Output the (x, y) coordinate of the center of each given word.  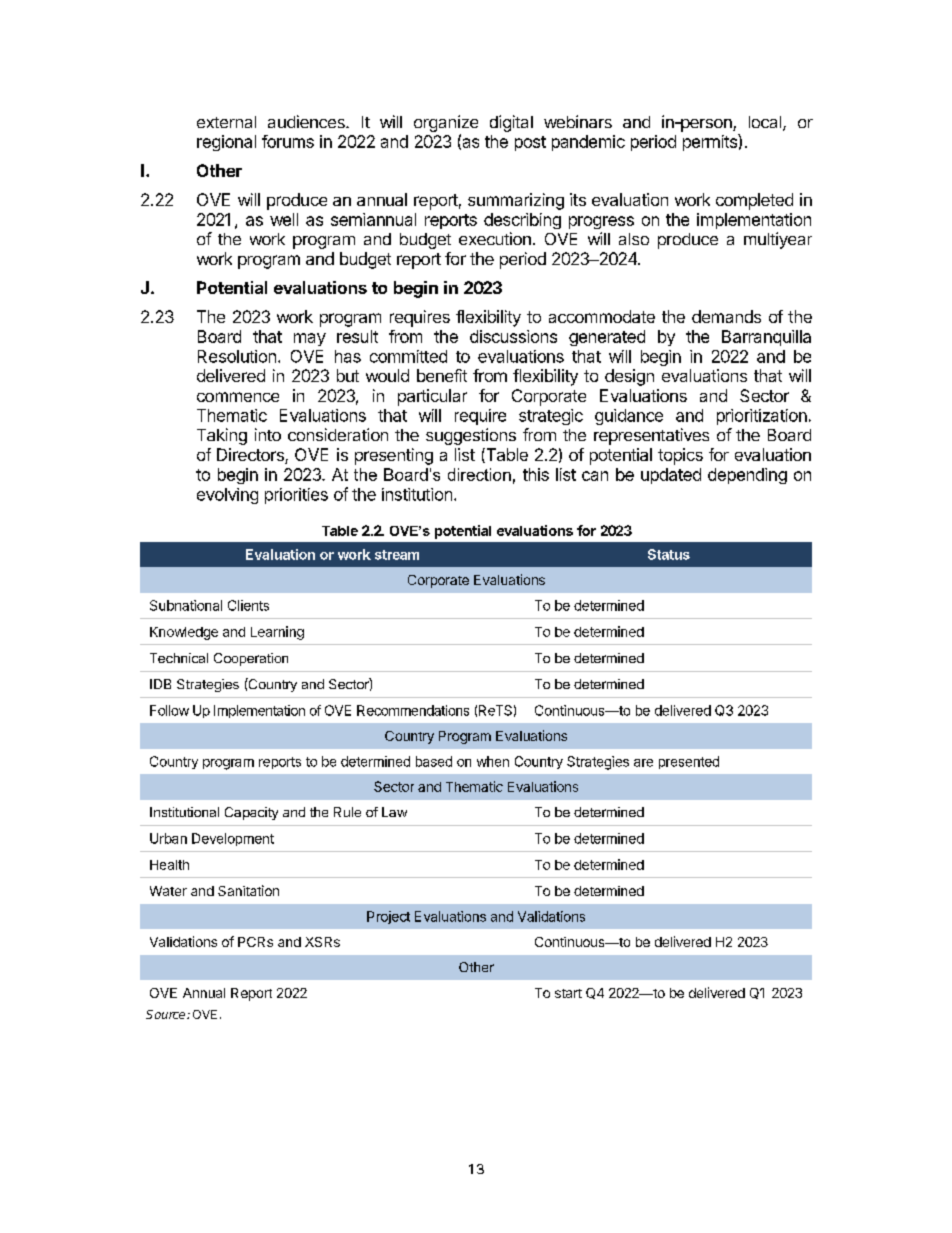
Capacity (251, 813)
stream (397, 555)
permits (711, 142)
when (493, 761)
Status (669, 554)
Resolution (237, 356)
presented (689, 762)
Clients (248, 605)
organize (446, 123)
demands (726, 316)
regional (226, 143)
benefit (442, 375)
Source (167, 1014)
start (568, 993)
